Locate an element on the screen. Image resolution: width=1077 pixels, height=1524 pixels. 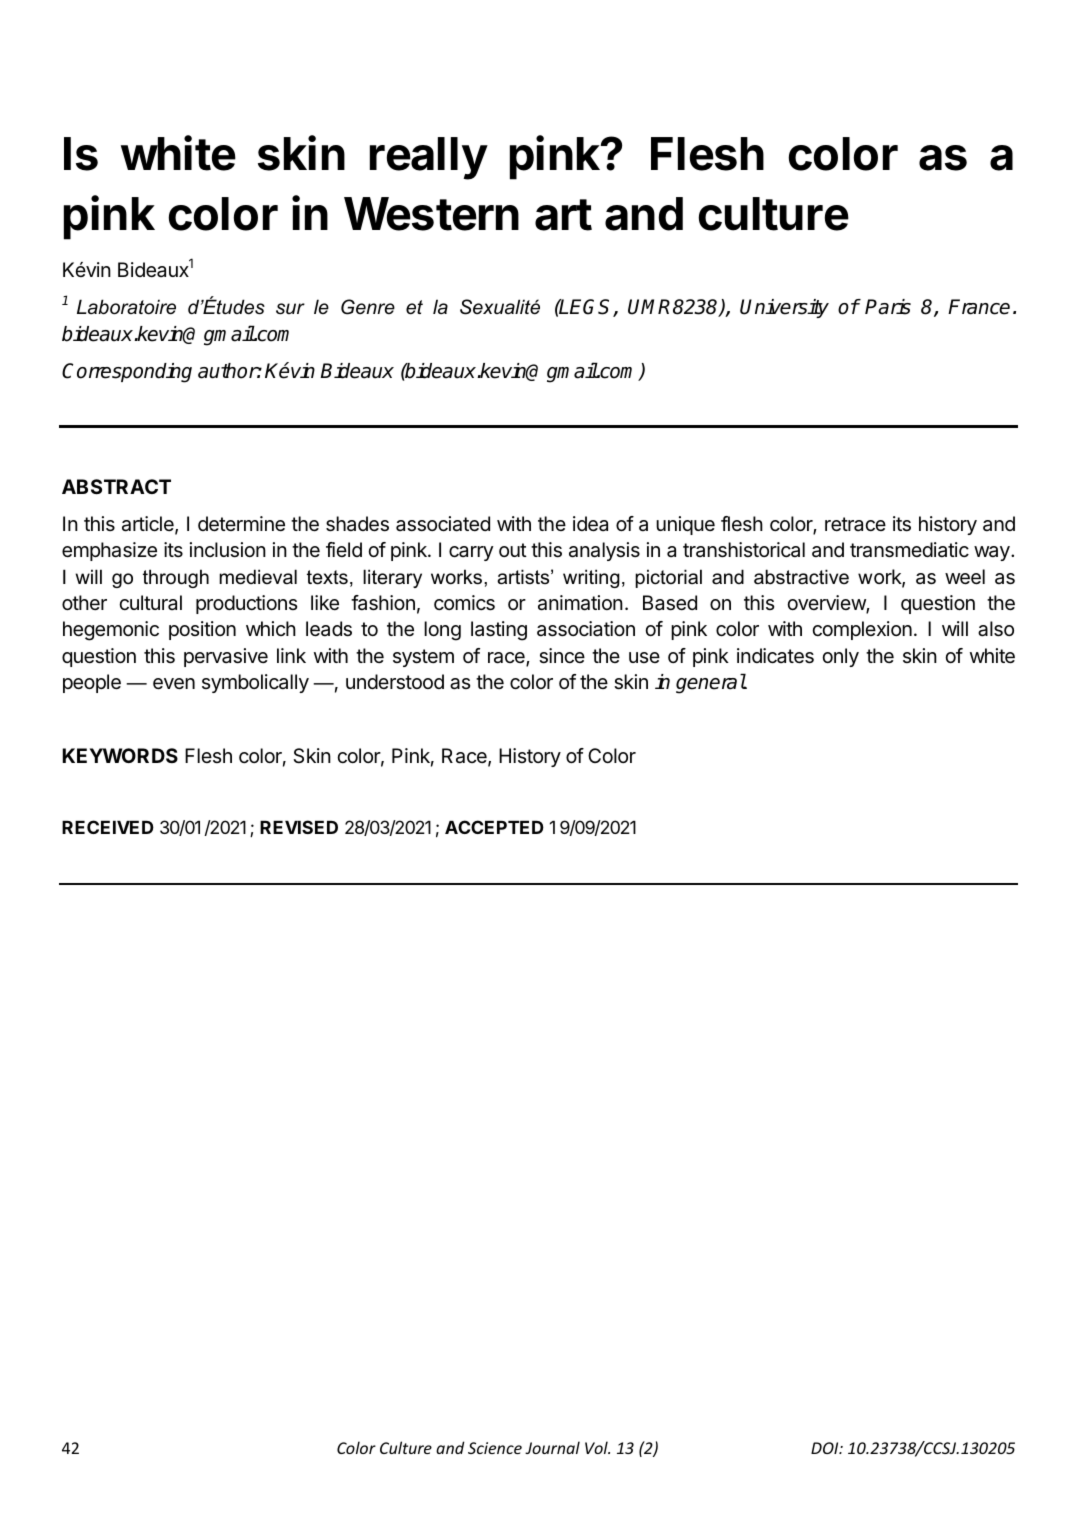
Vol is located at coordinates (597, 1447).
